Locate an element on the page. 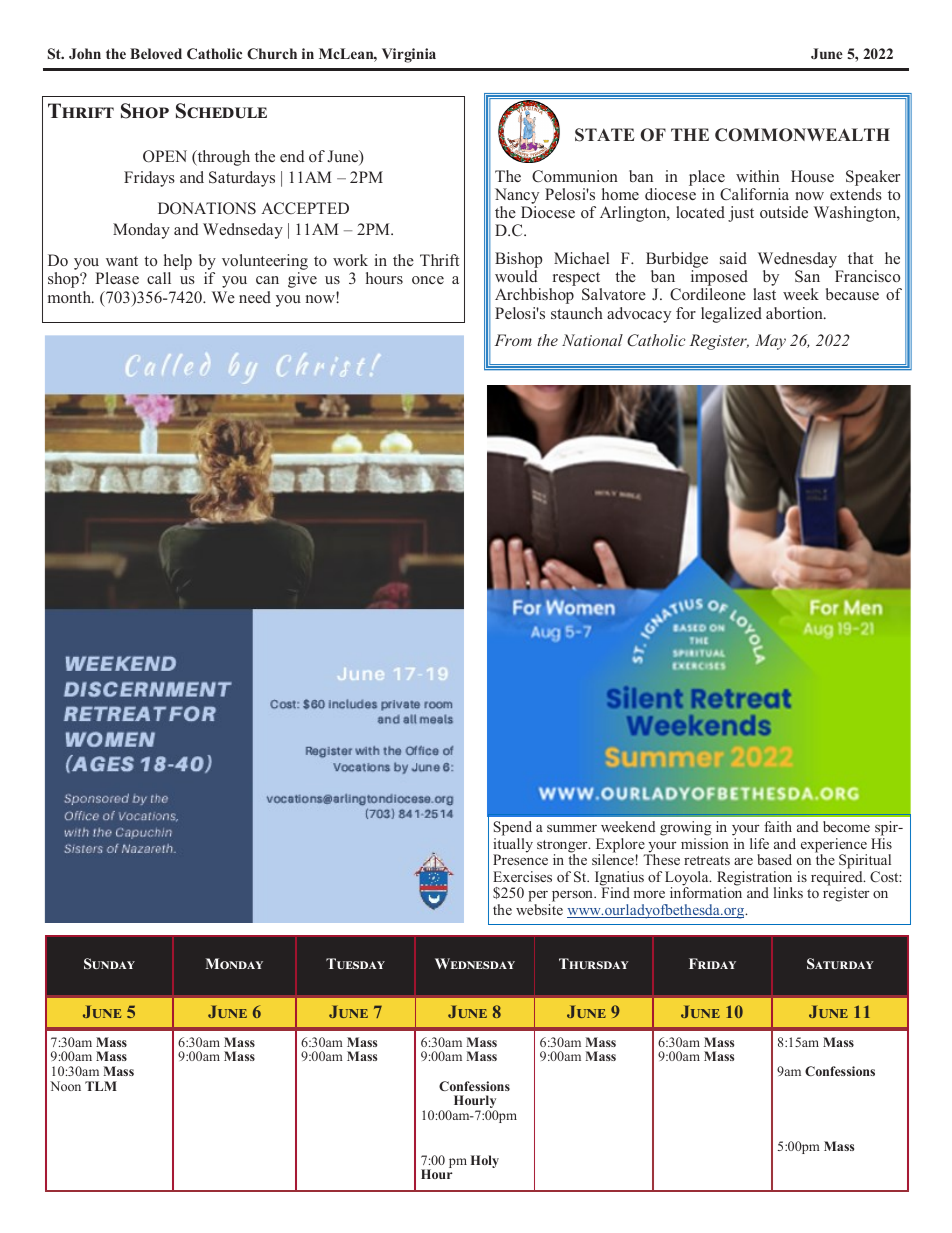 The height and width of the page is (1233, 952). From is located at coordinates (513, 340).
